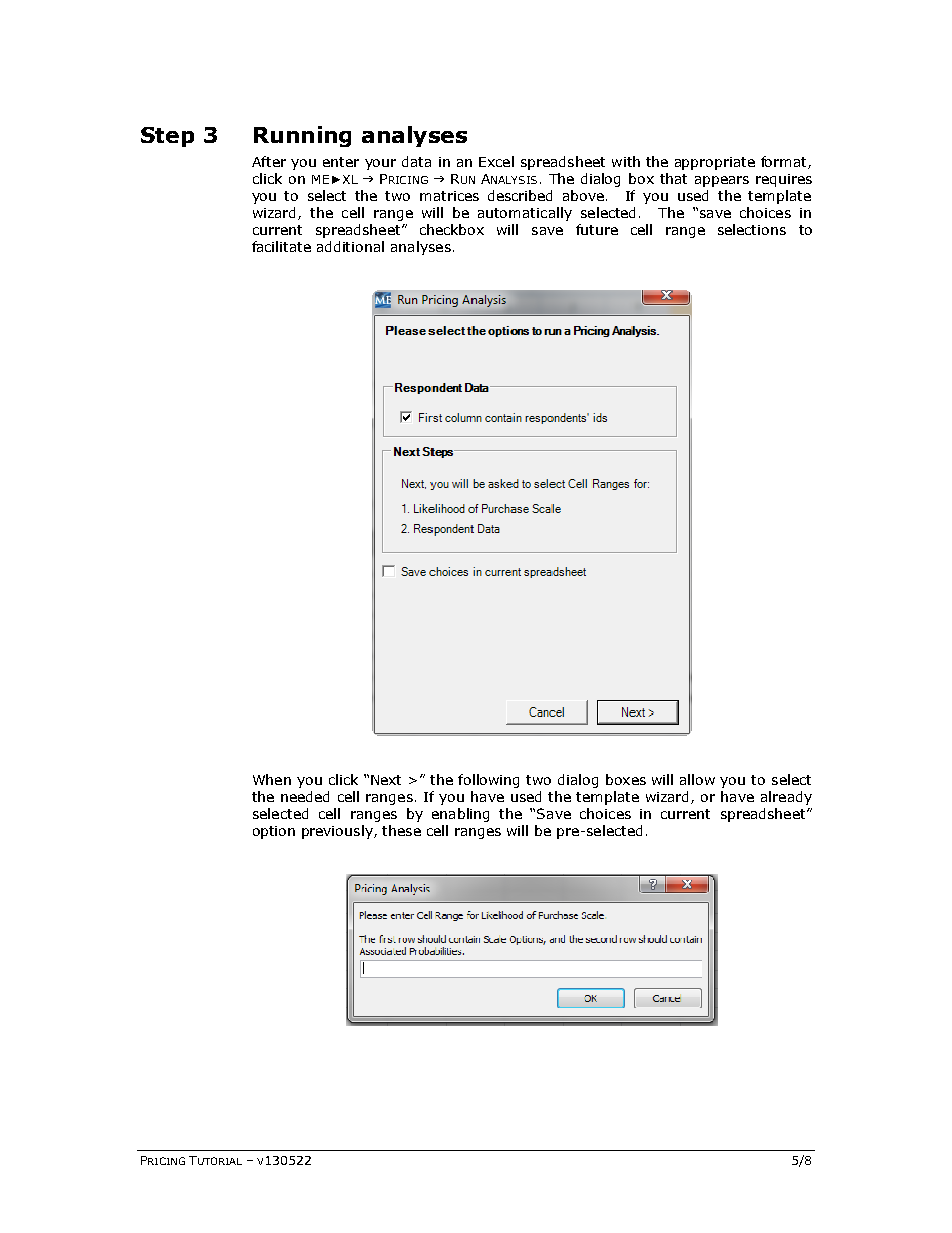  I want to click on option, so click(274, 832).
